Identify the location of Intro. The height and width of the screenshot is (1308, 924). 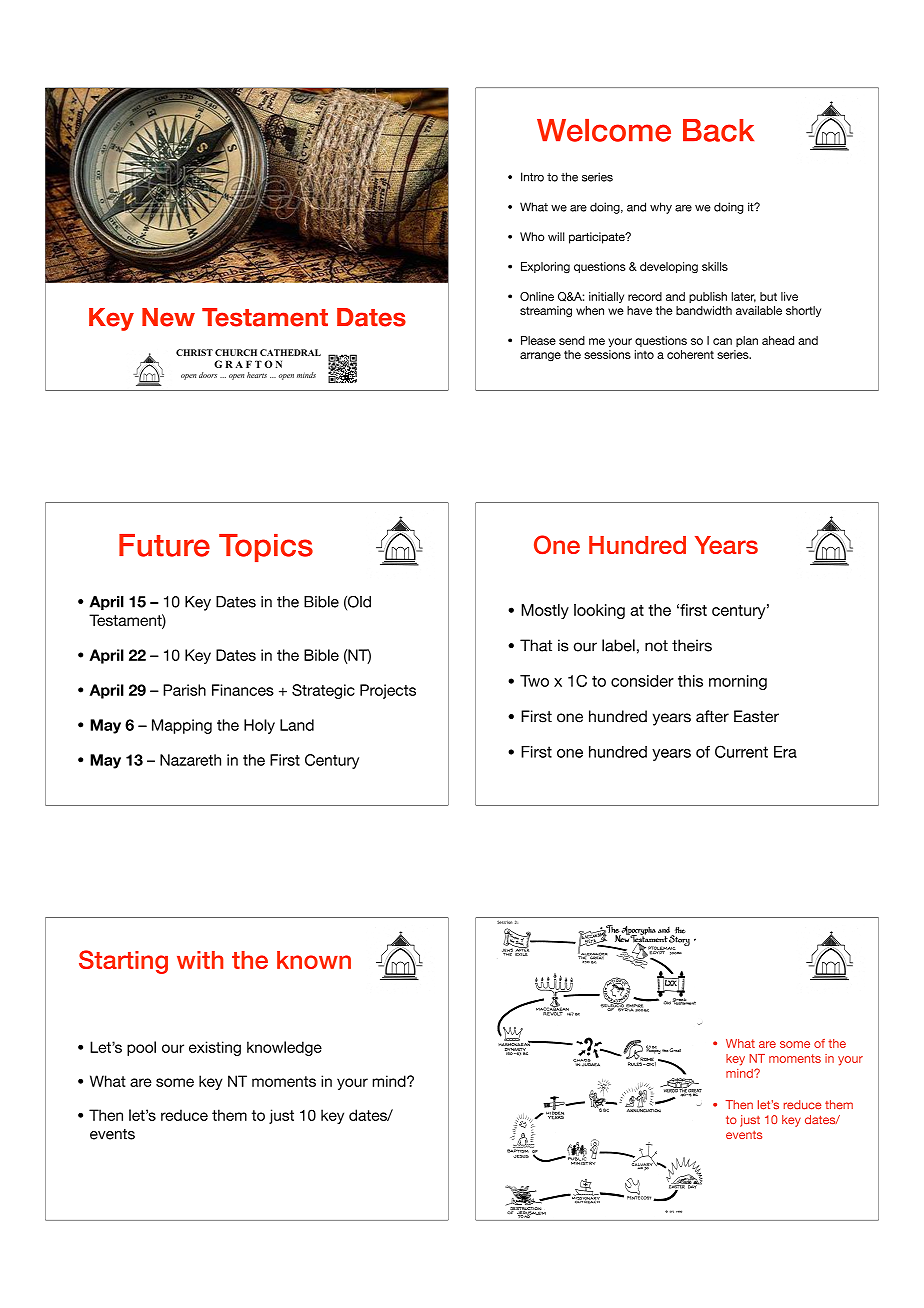
(532, 177).
